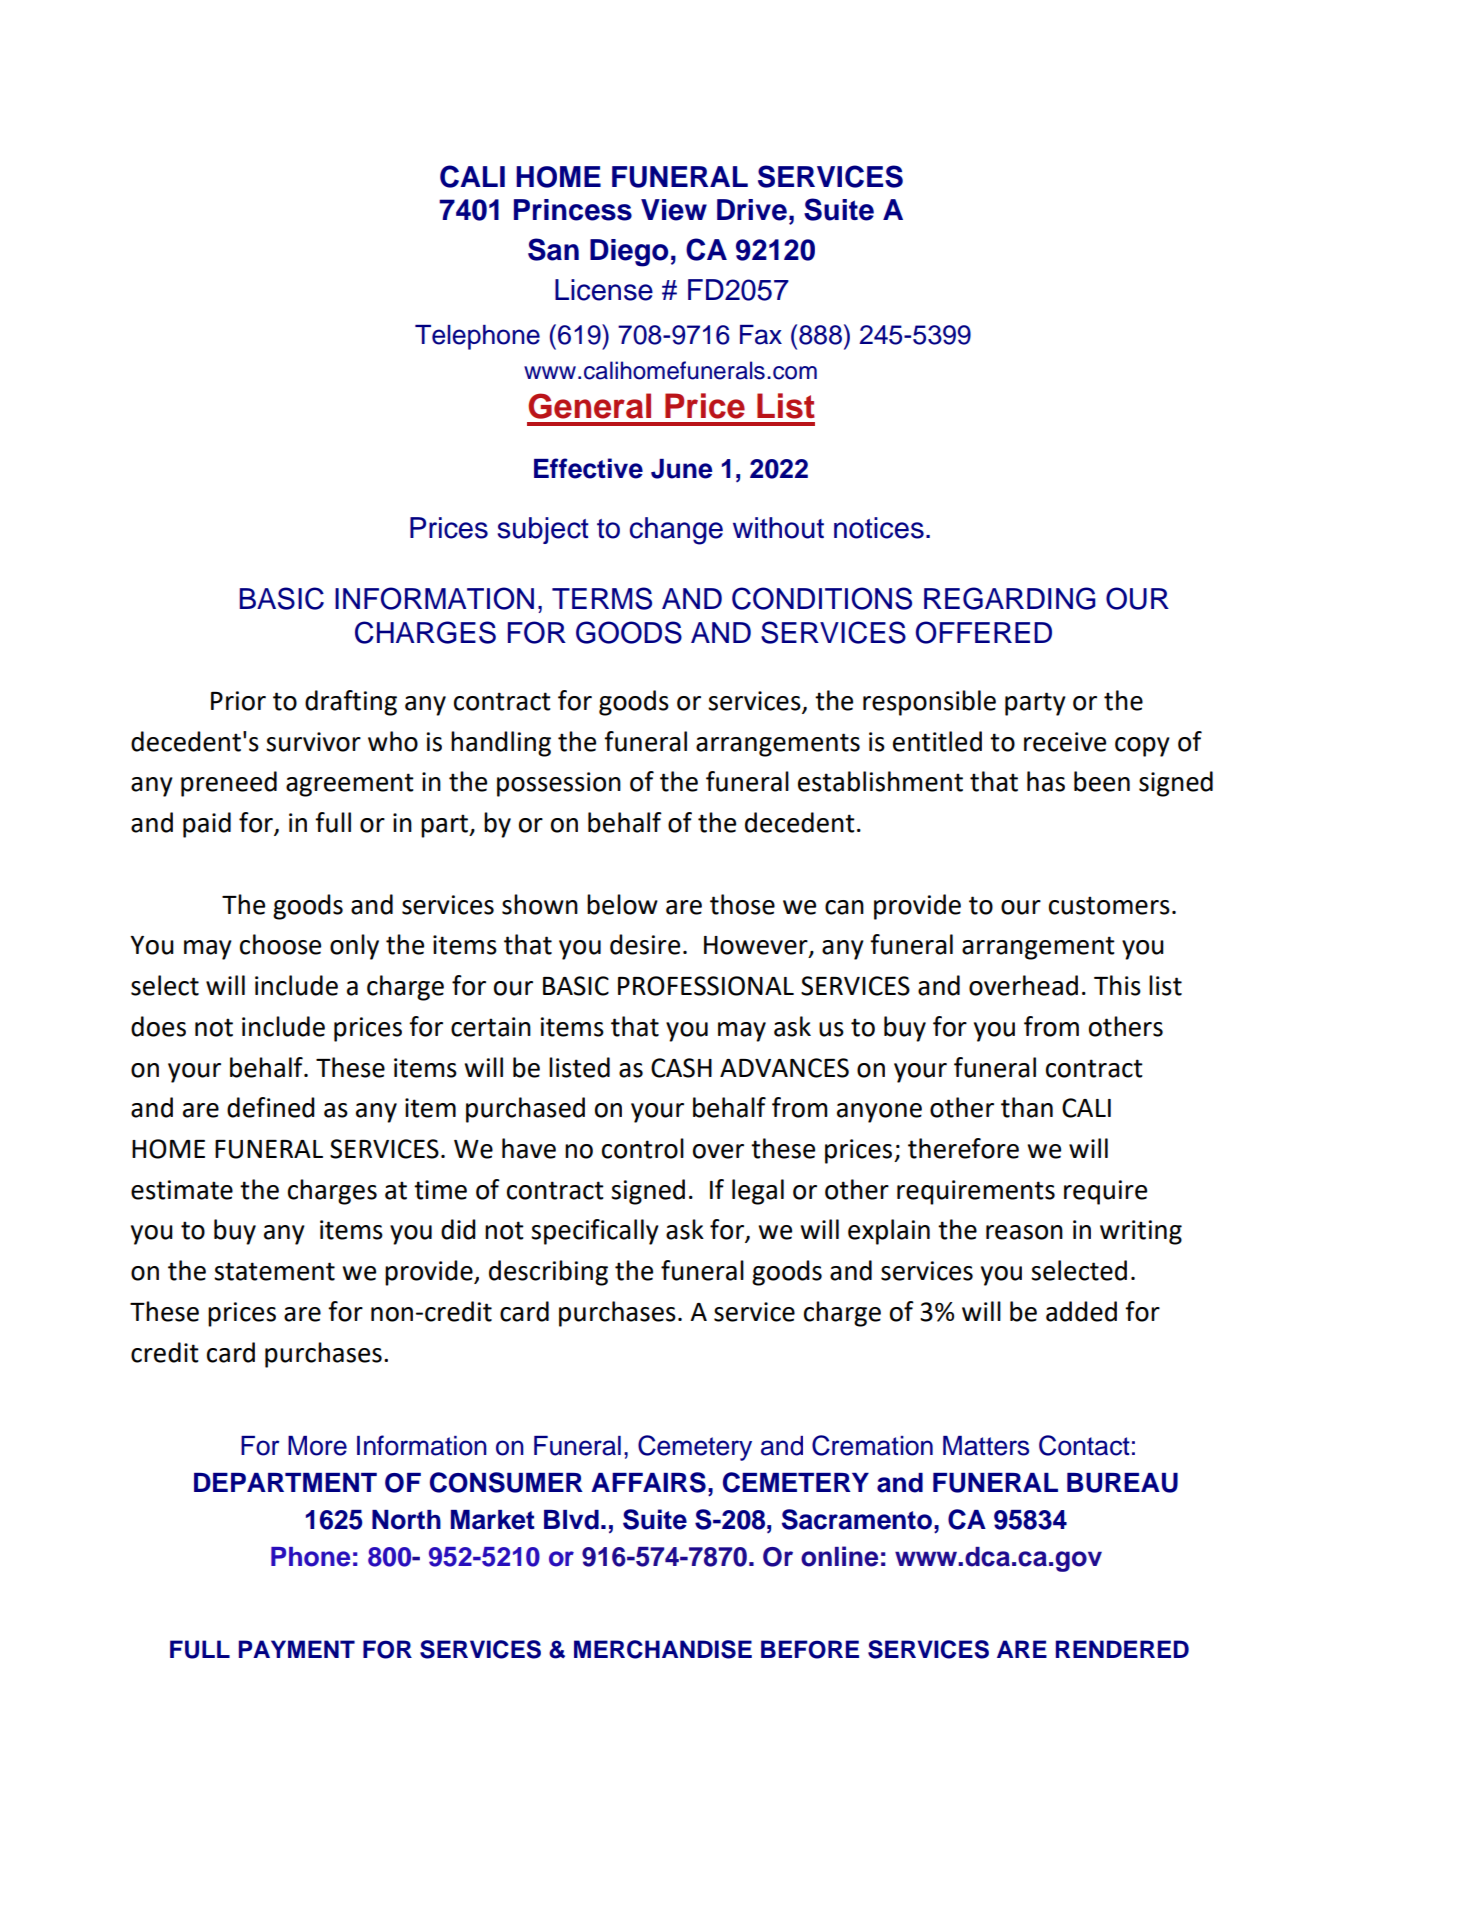 This screenshot has height=1915, width=1480. Describe the element at coordinates (595, 1232) in the screenshot. I see `specifically` at that location.
